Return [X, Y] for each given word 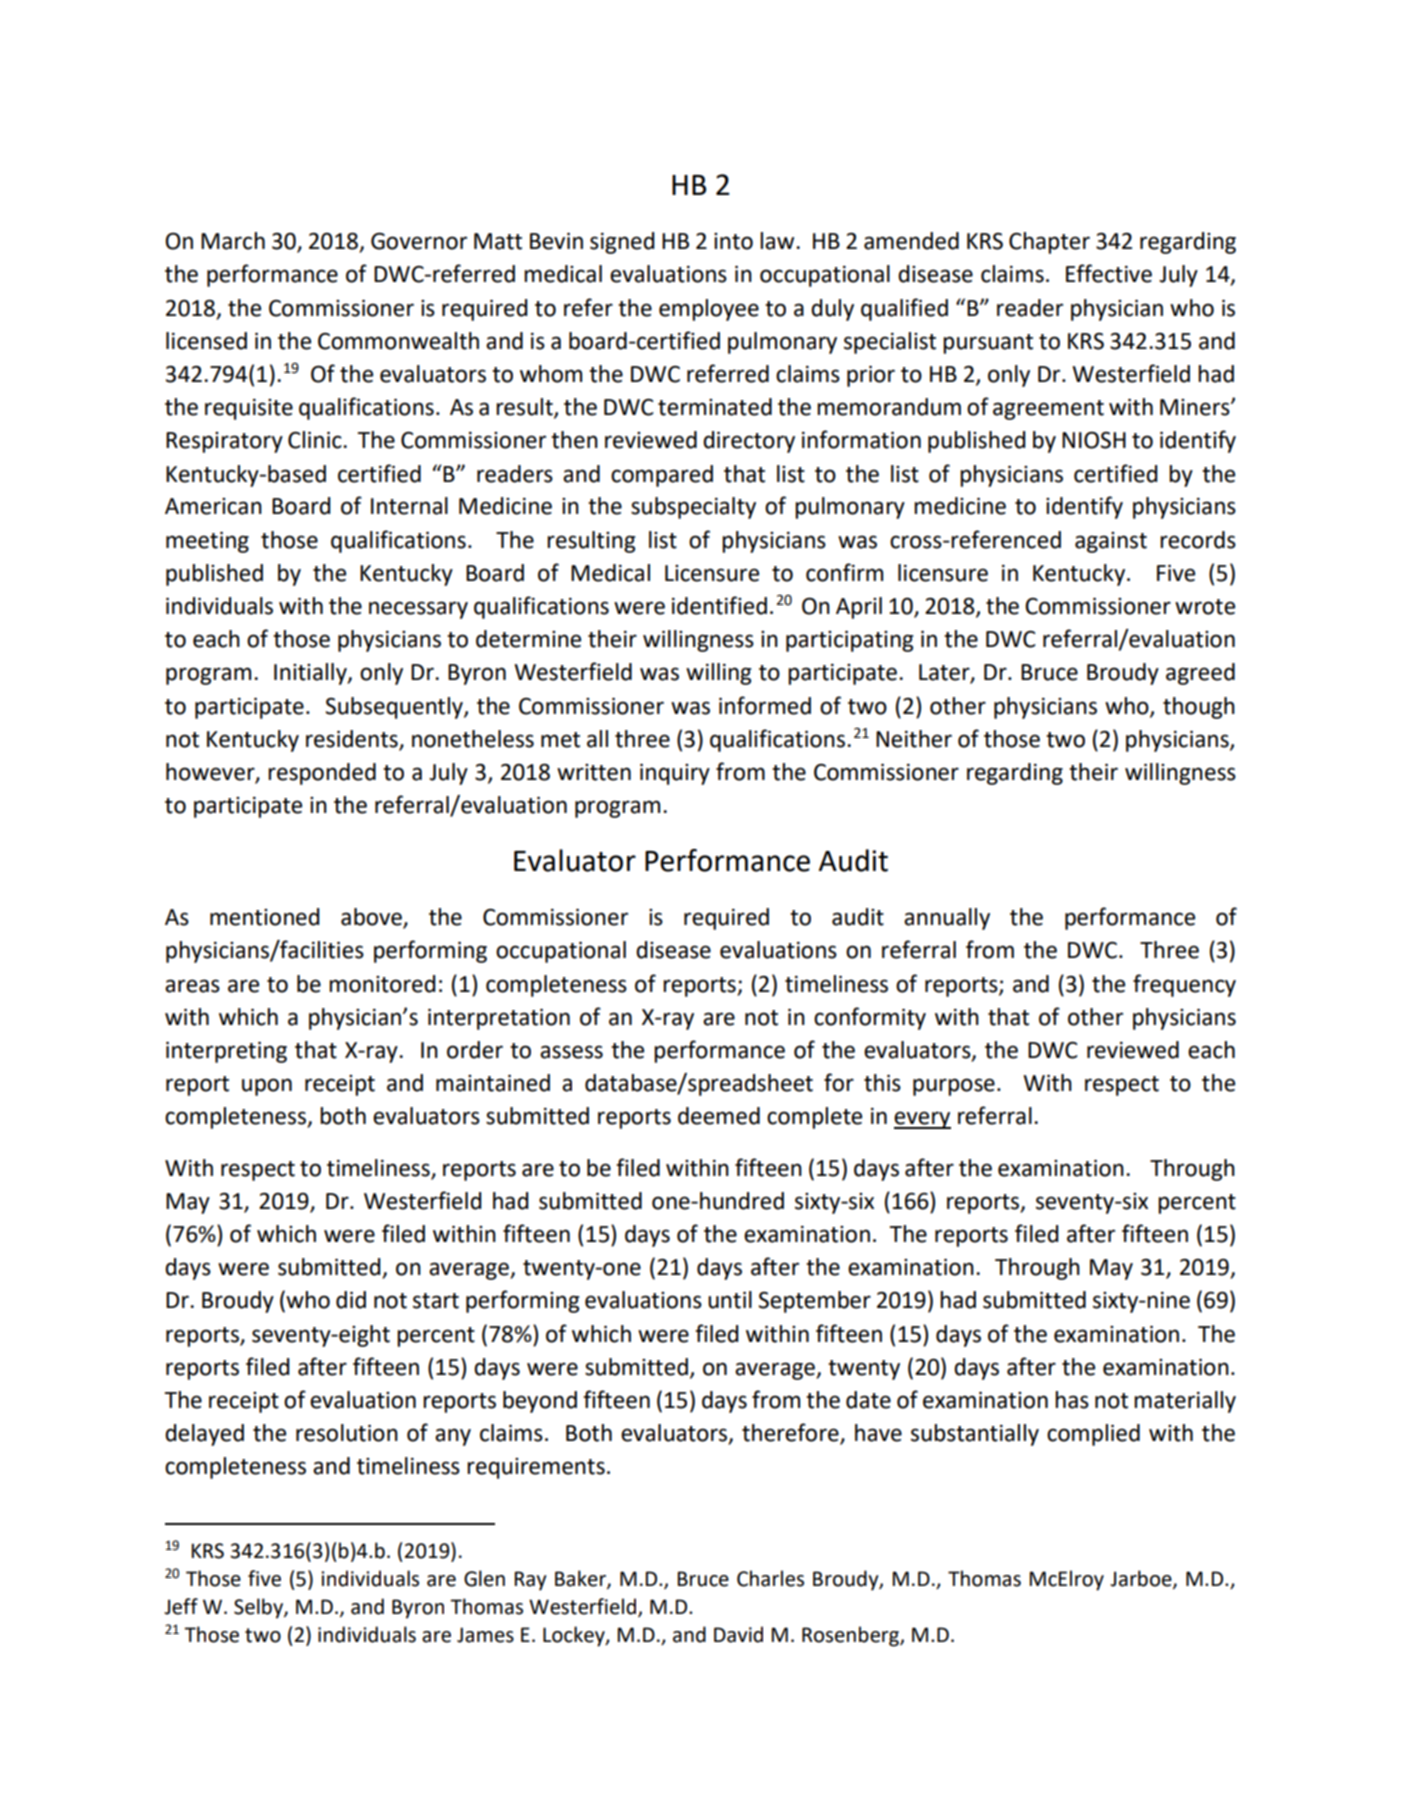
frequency [1184, 985]
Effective [1109, 273]
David [738, 1634]
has [1072, 1400]
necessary [418, 610]
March [233, 241]
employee [709, 310]
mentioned [264, 917]
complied [1093, 1435]
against [1111, 542]
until [730, 1300]
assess [571, 1052]
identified [719, 605]
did [351, 1300]
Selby [259, 1608]
